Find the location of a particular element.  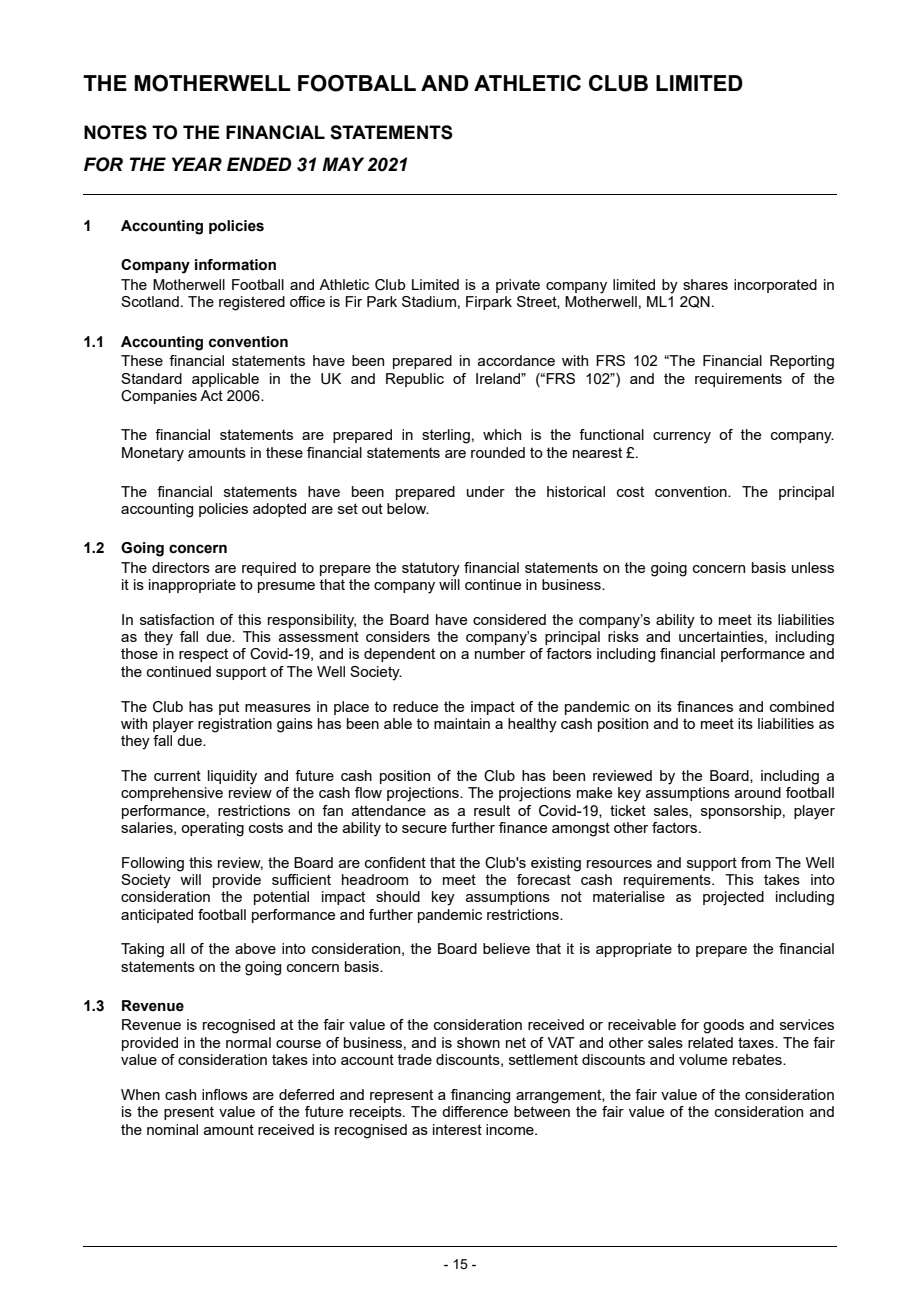

around is located at coordinates (758, 792).
